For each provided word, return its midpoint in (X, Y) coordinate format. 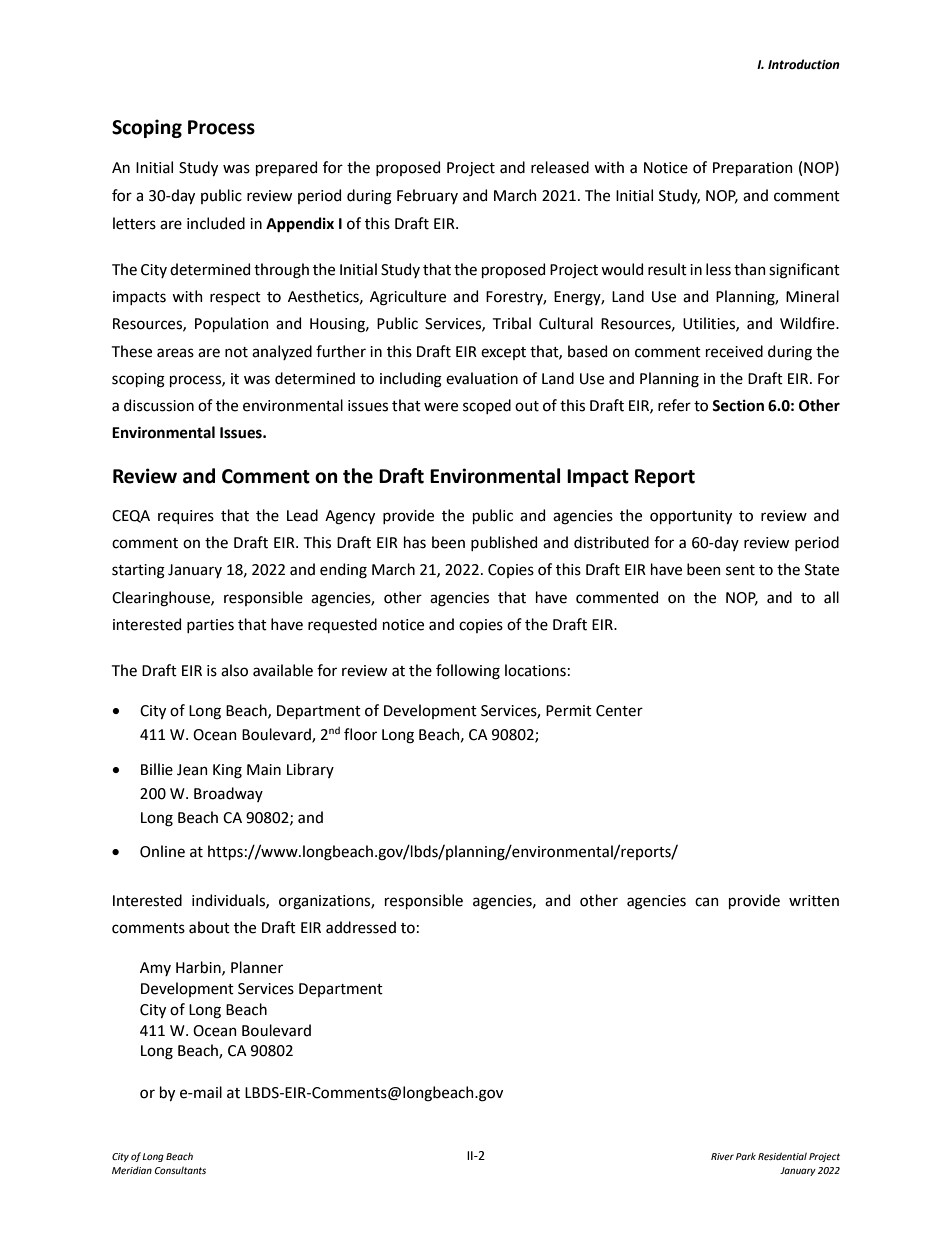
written (814, 901)
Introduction (804, 64)
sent (740, 570)
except (503, 353)
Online (162, 851)
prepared (286, 168)
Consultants (180, 1170)
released (560, 167)
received (734, 351)
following (468, 672)
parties (210, 626)
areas (175, 353)
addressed (361, 927)
